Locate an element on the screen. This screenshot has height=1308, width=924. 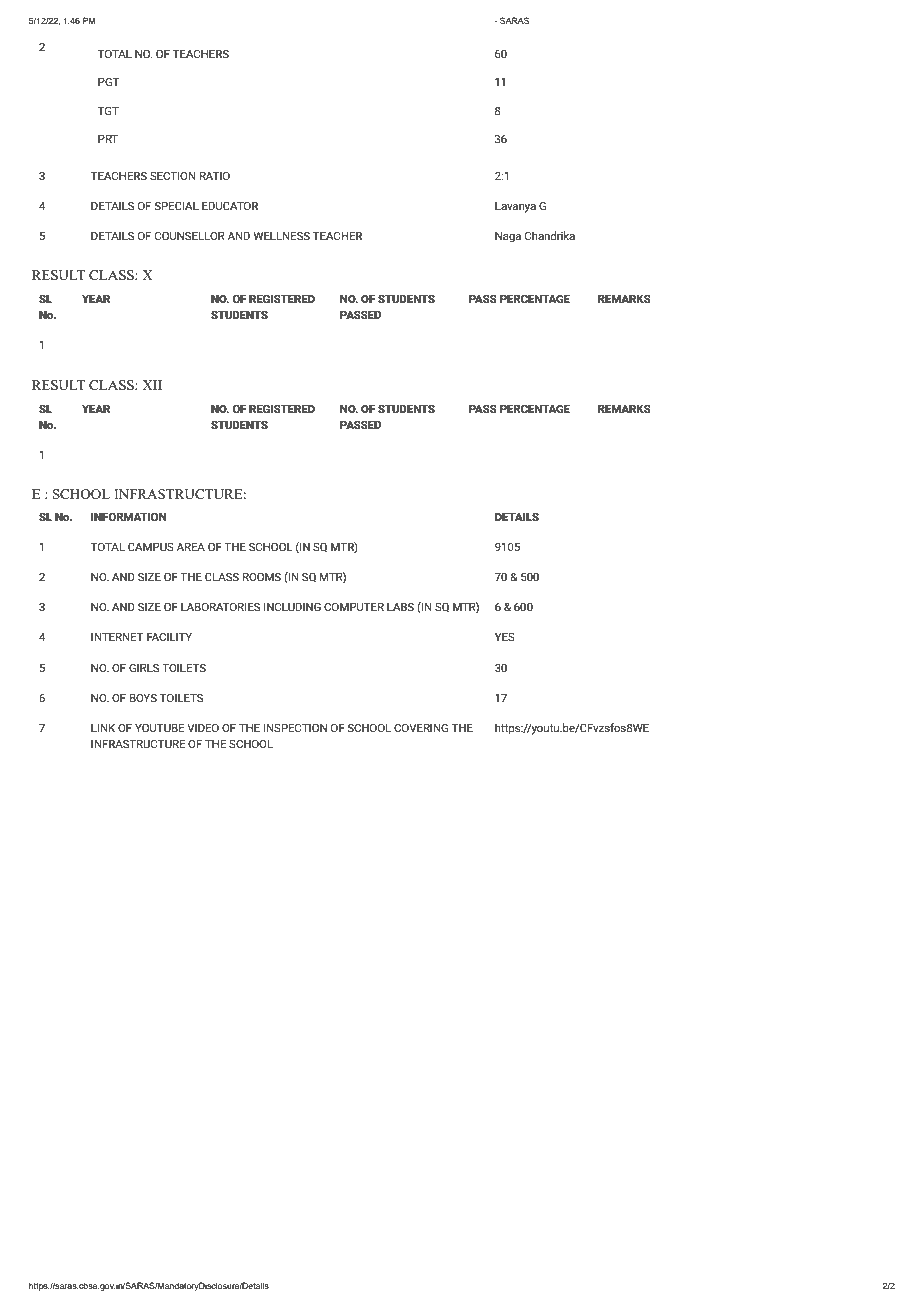
INFORMATION is located at coordinates (128, 516).
